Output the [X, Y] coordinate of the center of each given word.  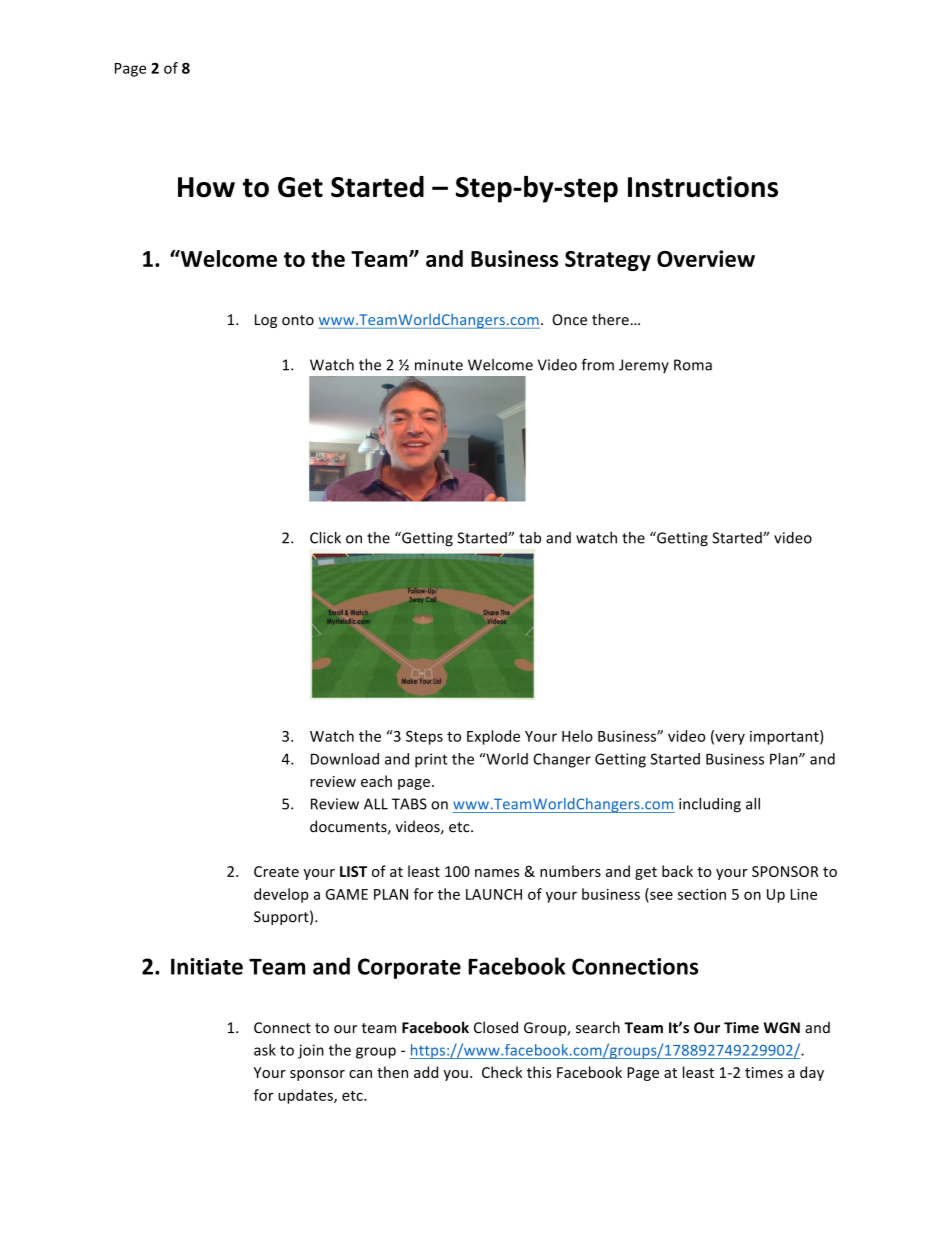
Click [325, 538]
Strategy [608, 261]
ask [265, 1050]
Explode [493, 737]
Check [502, 1072]
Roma [693, 365]
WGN [782, 1028]
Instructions [703, 187]
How [206, 187]
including [710, 805]
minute [439, 365]
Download [345, 759]
